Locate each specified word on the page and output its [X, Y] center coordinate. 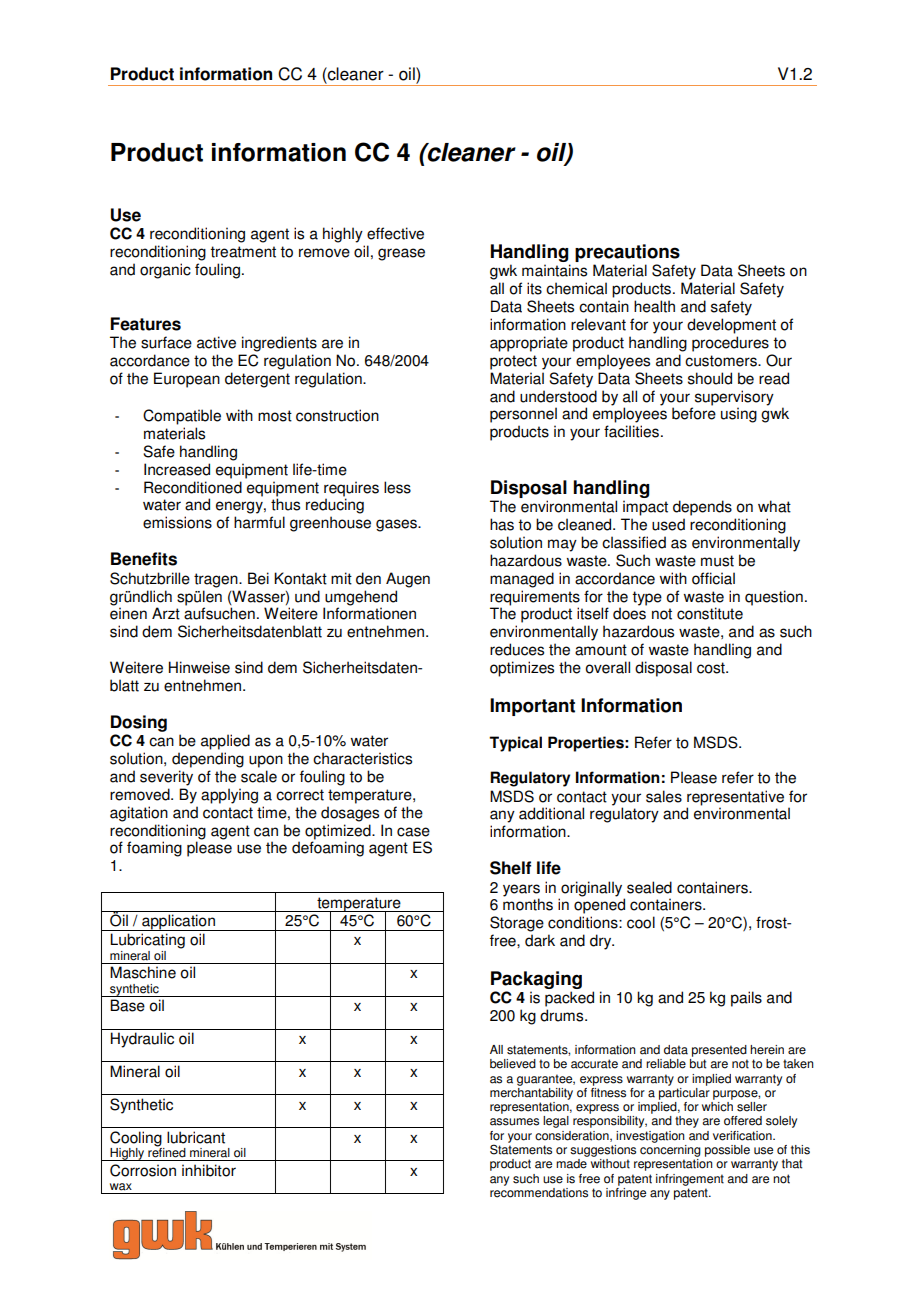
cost [712, 668]
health [654, 306]
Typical [515, 744]
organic [165, 271]
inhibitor [209, 1170]
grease [401, 254]
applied [225, 742]
